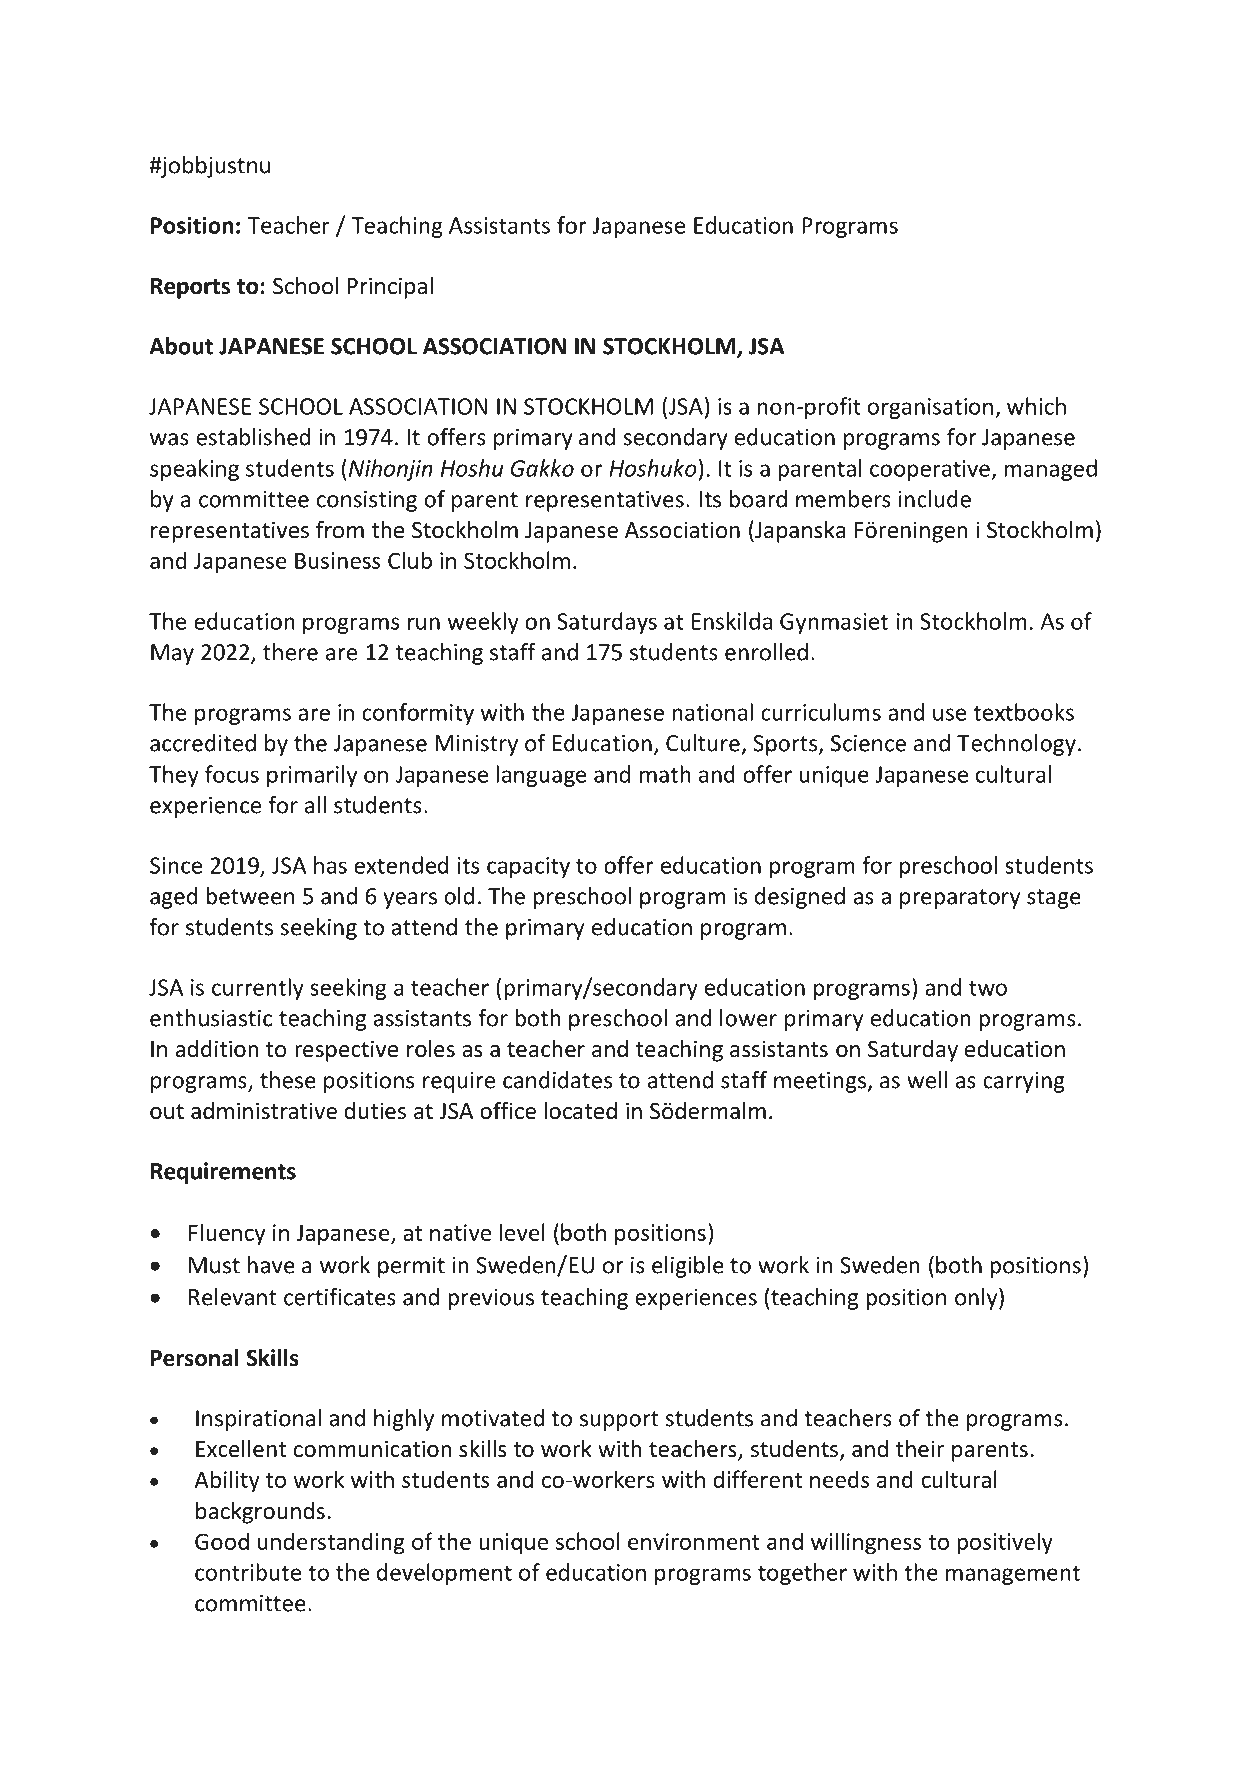  I want to click on positively, so click(1005, 1543).
